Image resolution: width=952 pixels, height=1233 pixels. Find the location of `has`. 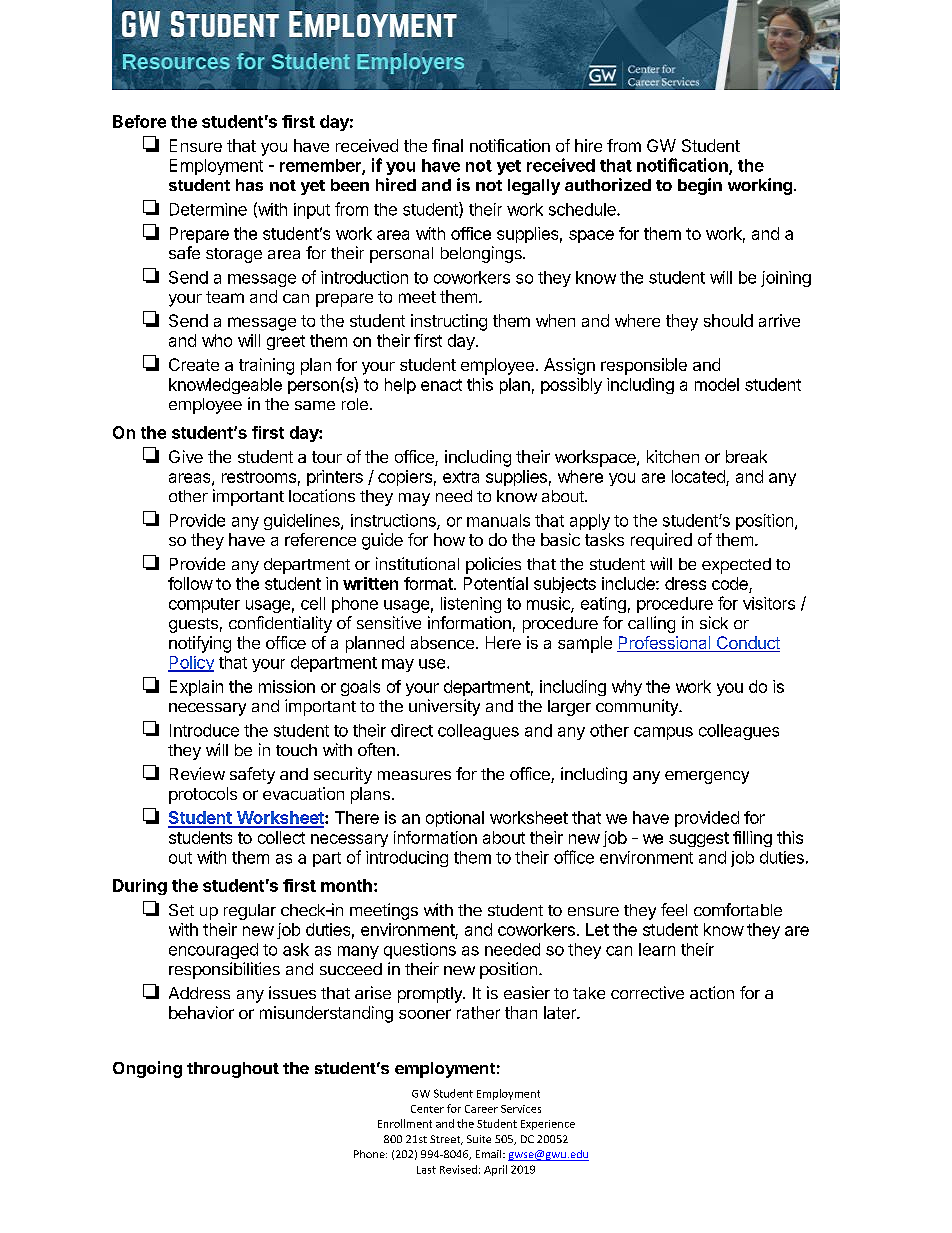

has is located at coordinates (249, 185).
